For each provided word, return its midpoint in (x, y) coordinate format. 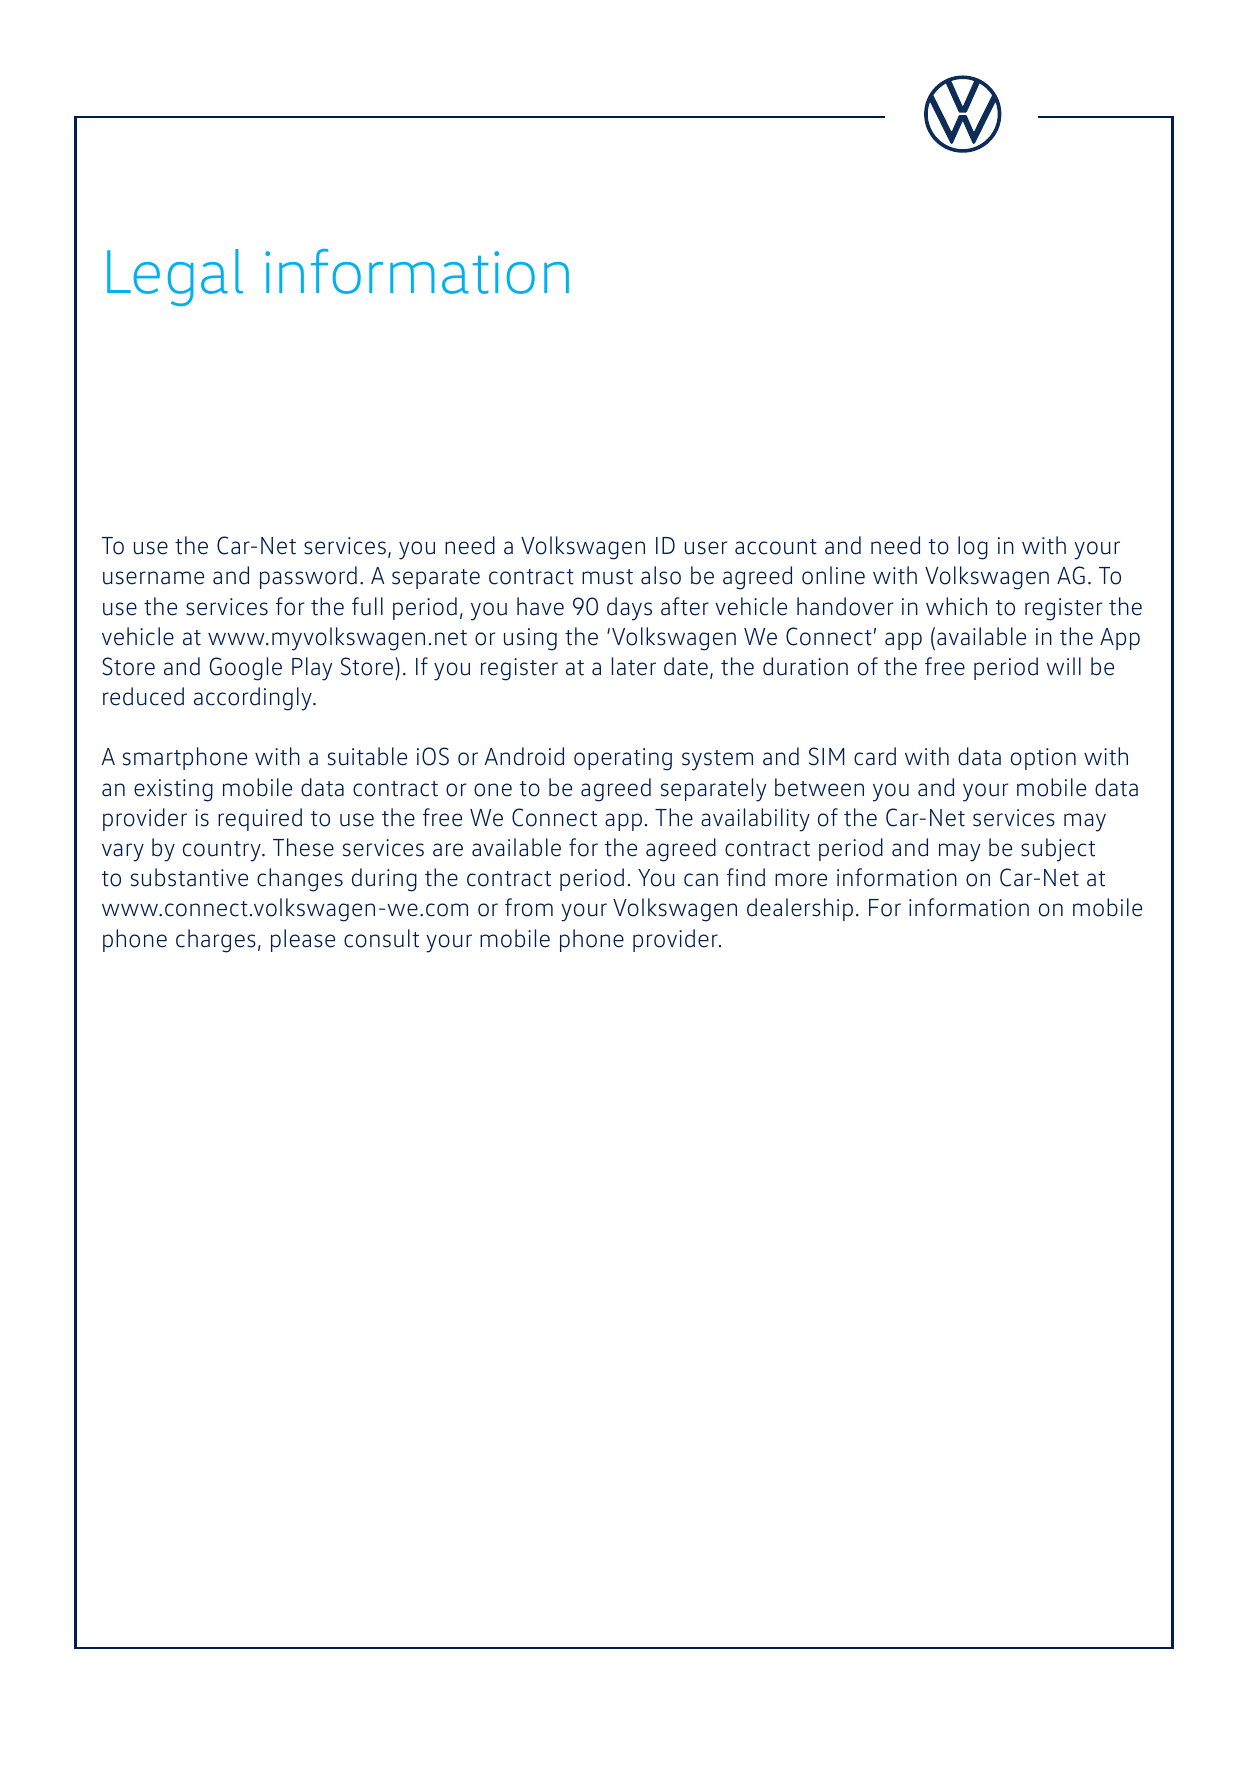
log (973, 548)
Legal (175, 277)
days (629, 609)
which (956, 606)
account (776, 547)
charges (216, 941)
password (308, 577)
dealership (800, 909)
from (529, 907)
